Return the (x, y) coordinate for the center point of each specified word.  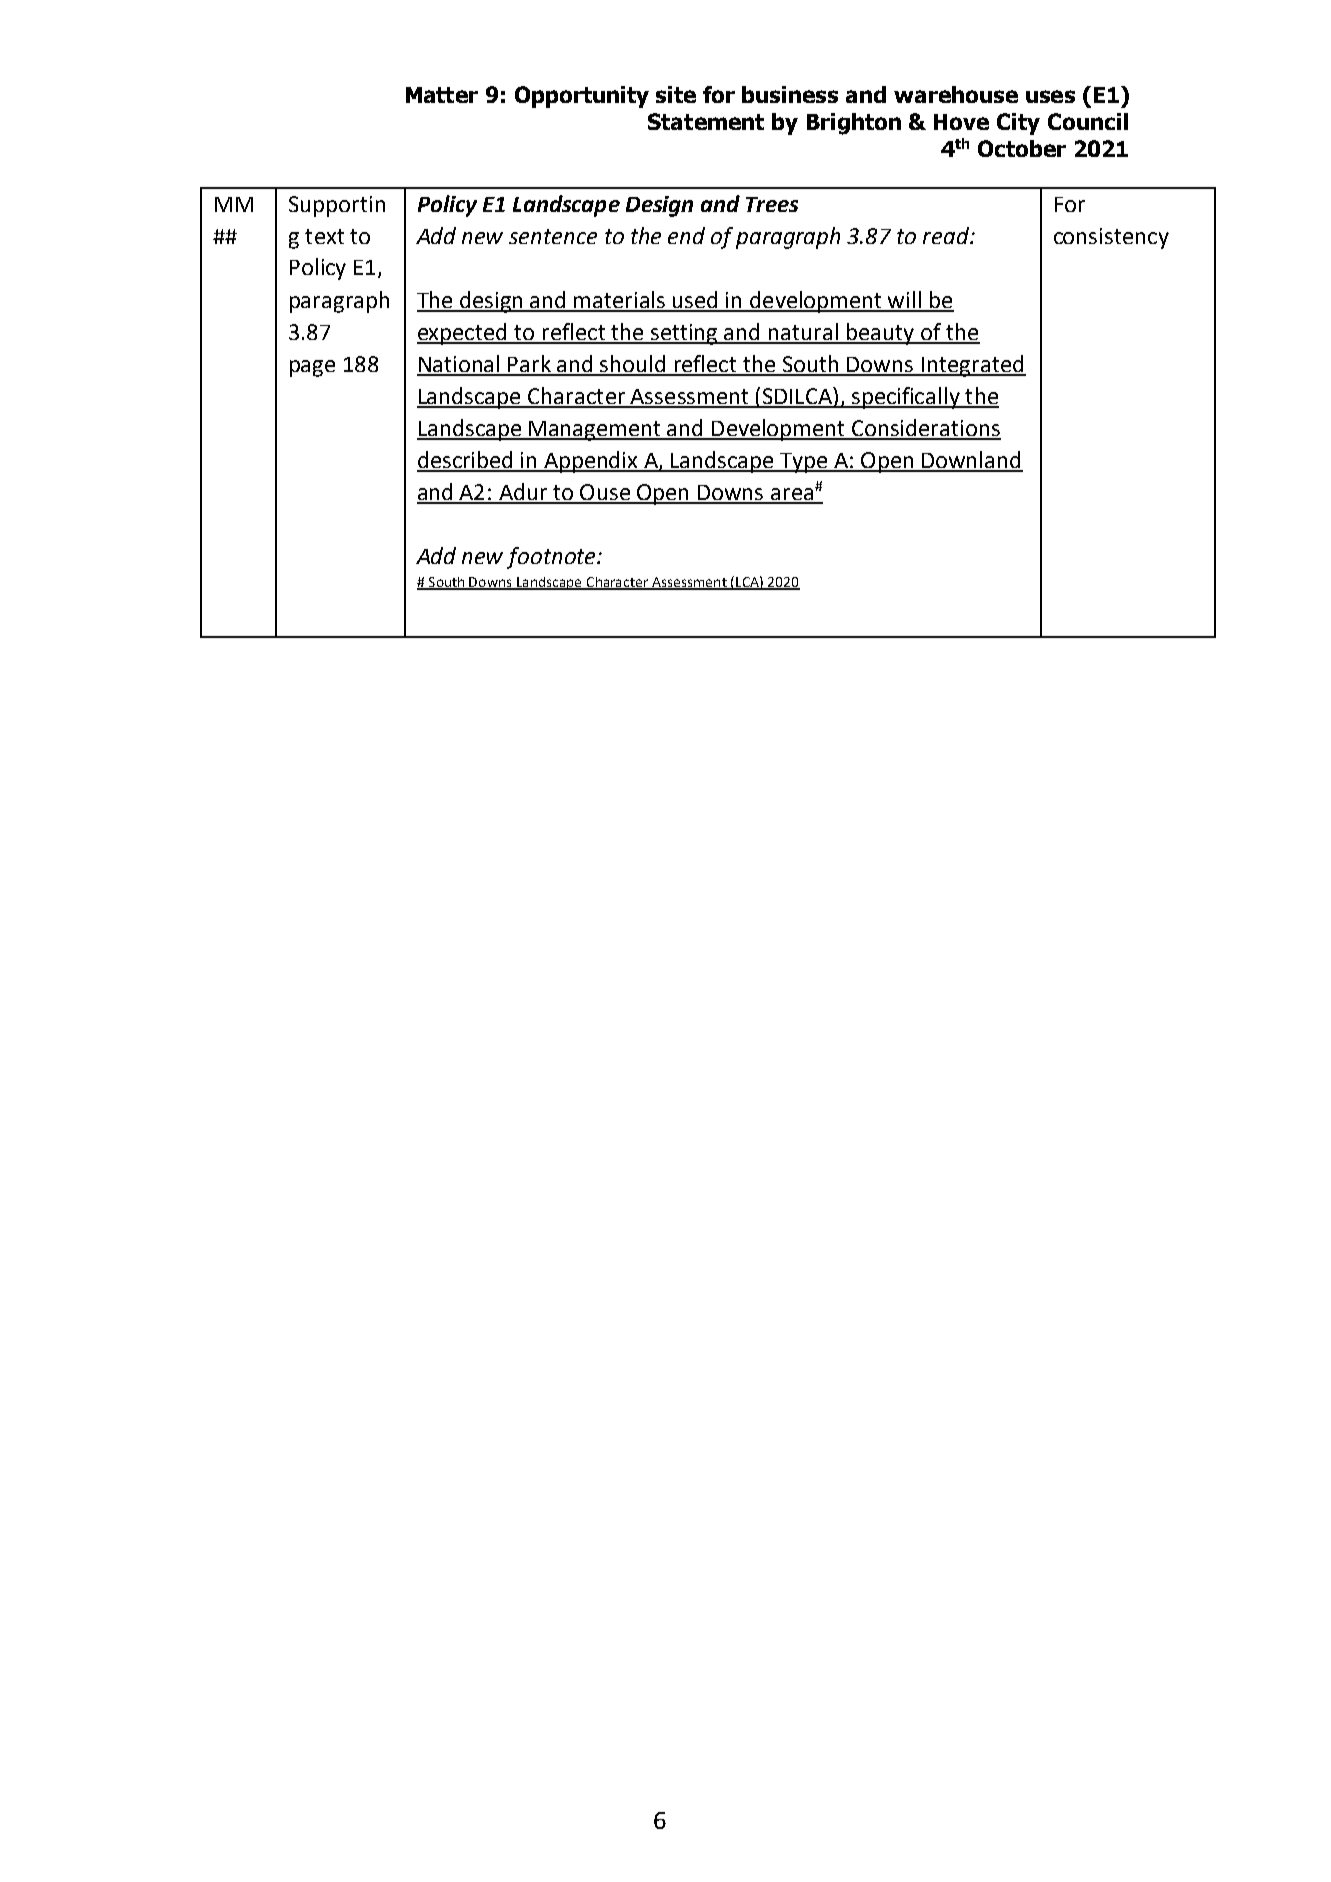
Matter (442, 95)
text (324, 236)
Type (804, 463)
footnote (552, 558)
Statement (706, 121)
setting (685, 334)
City (1018, 124)
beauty (880, 334)
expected (463, 334)
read (947, 235)
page (312, 368)
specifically (906, 398)
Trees (772, 204)
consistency (1111, 238)
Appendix (591, 462)
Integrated (973, 366)
